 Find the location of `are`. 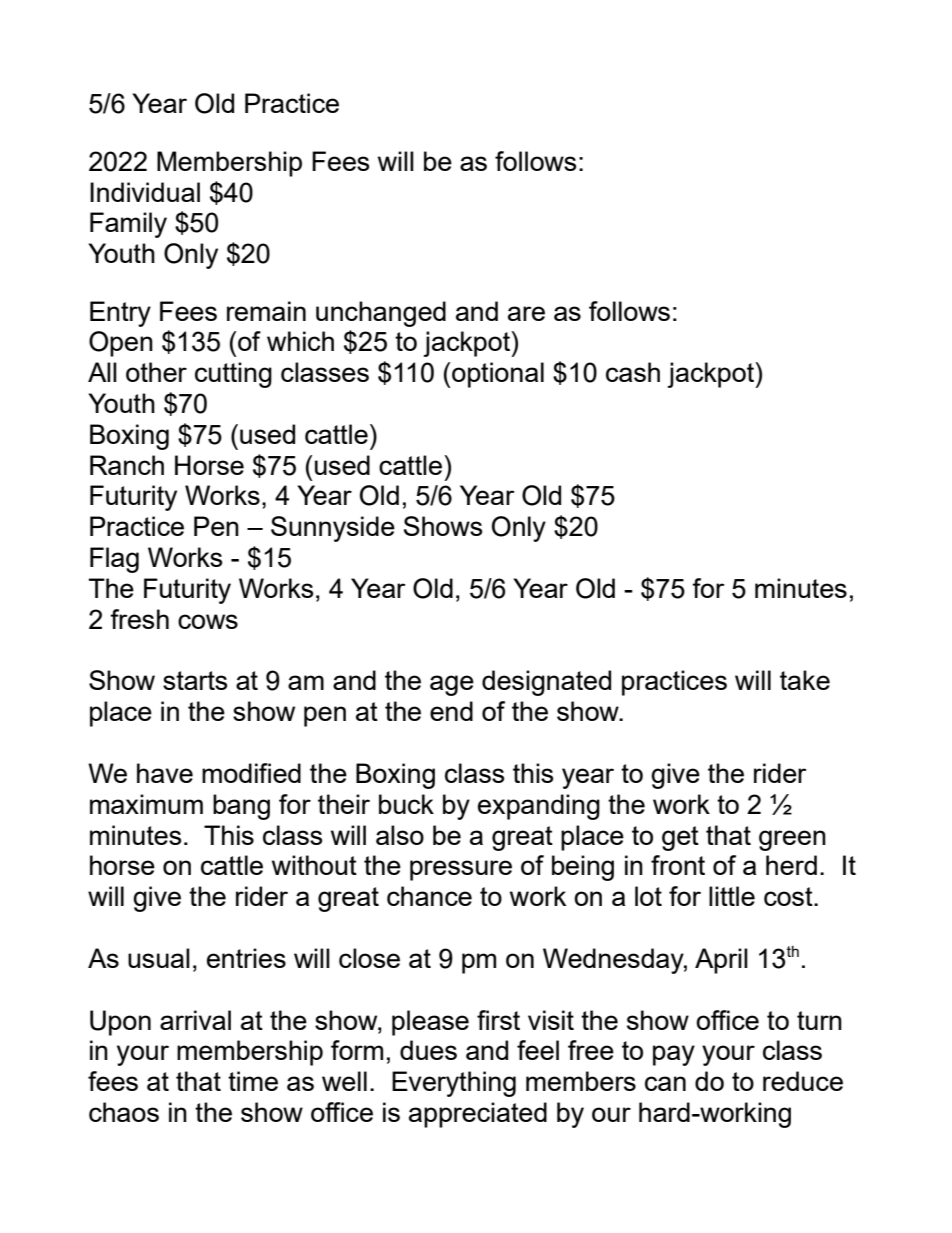

are is located at coordinates (526, 313).
